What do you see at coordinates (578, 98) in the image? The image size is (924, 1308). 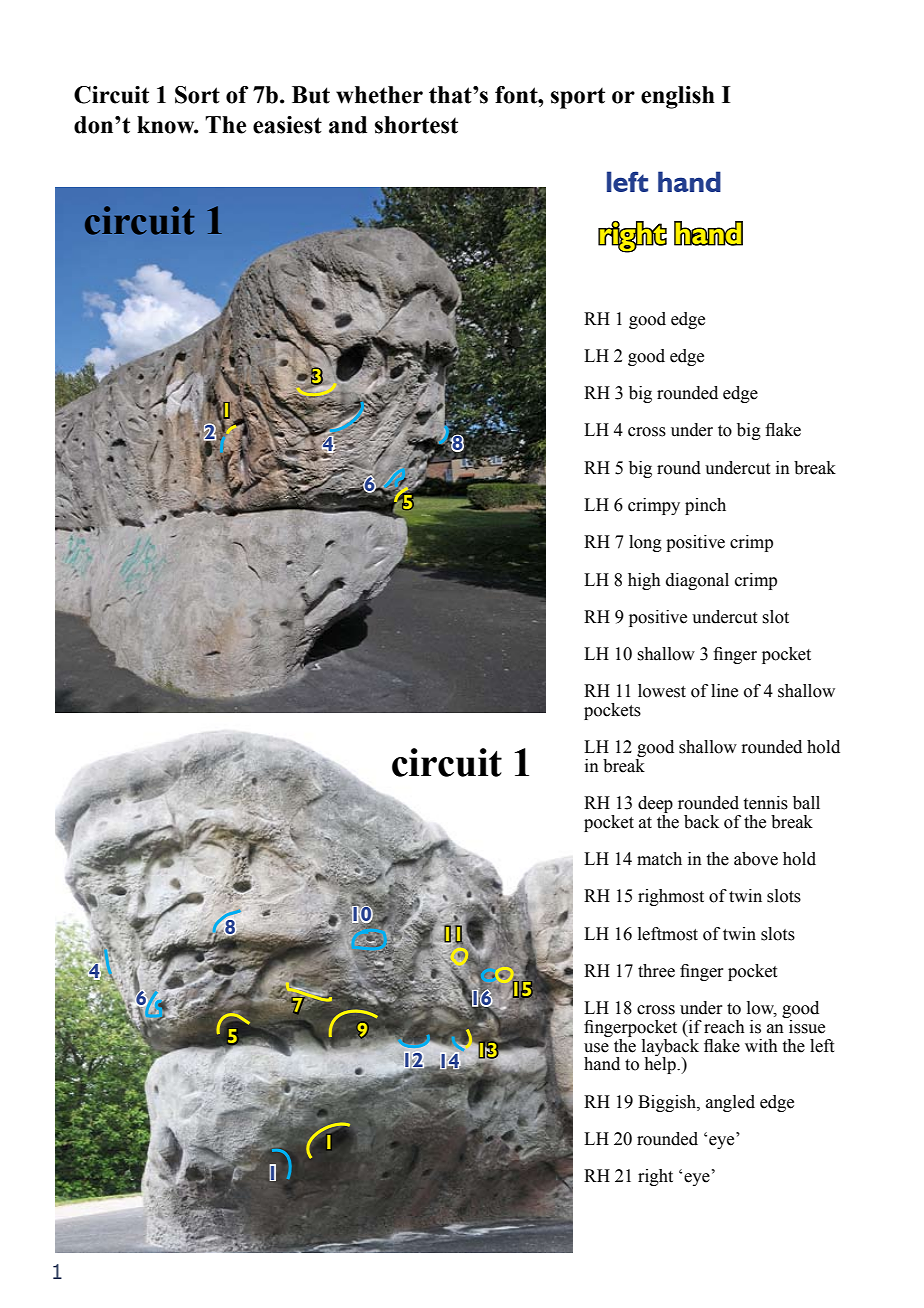 I see `sport` at bounding box center [578, 98].
